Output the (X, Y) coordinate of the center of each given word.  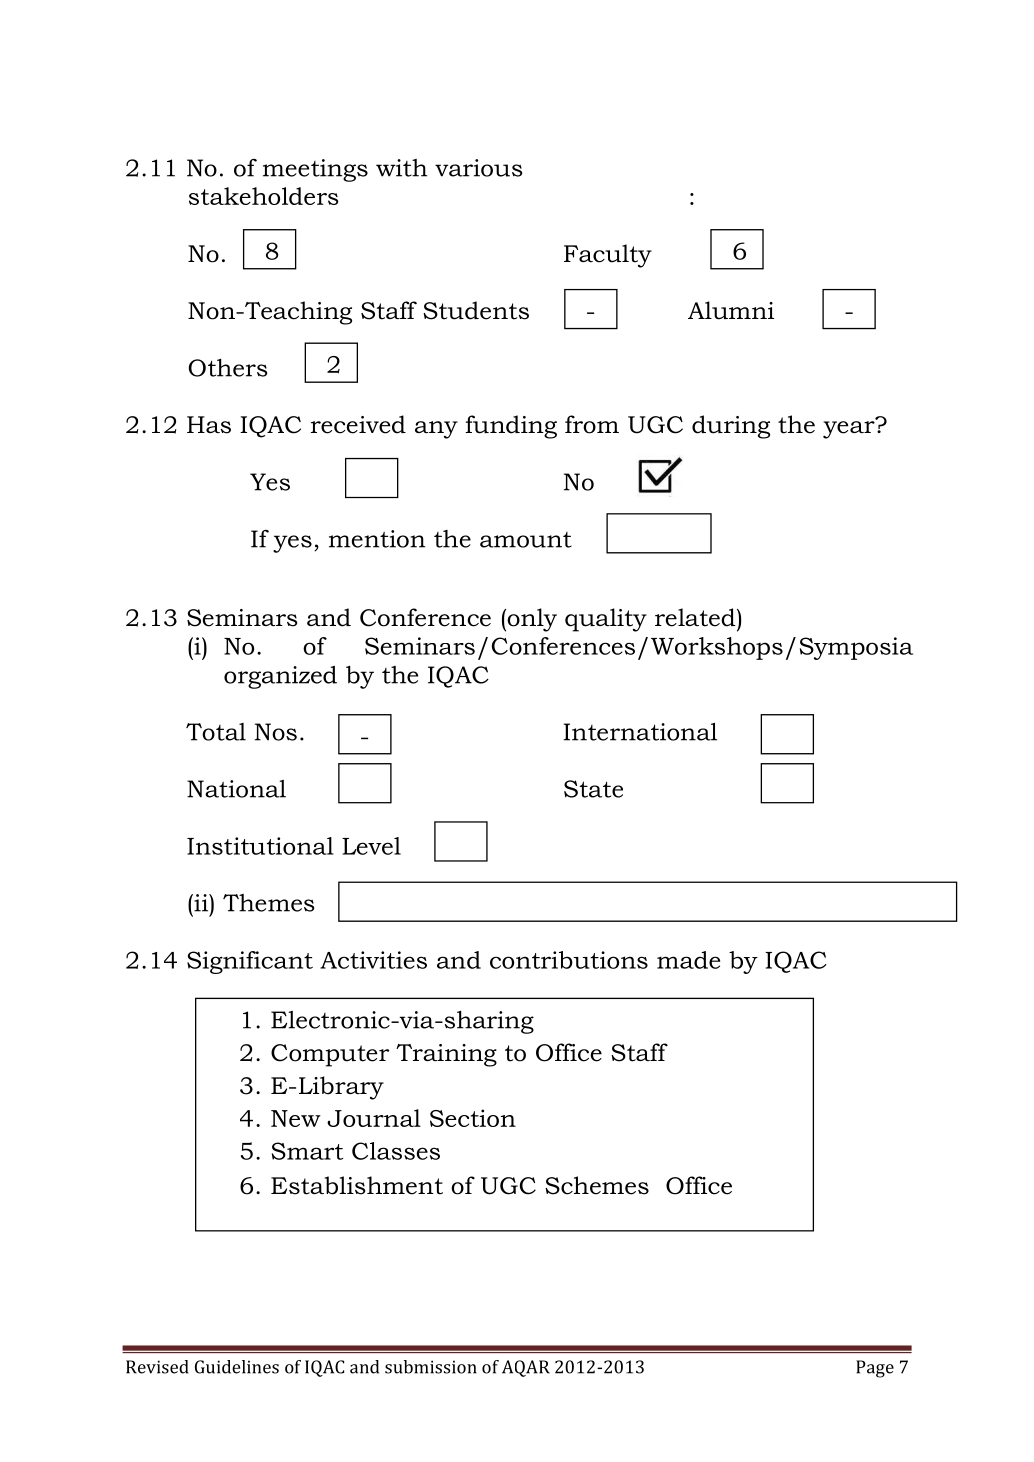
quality (606, 620)
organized (280, 677)
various (478, 168)
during (731, 427)
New (296, 1118)
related (696, 617)
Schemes (597, 1185)
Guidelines (237, 1367)
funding (511, 427)
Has (209, 425)
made (688, 960)
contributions (569, 960)
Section (473, 1118)
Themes (268, 903)
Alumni (731, 310)
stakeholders (264, 196)
